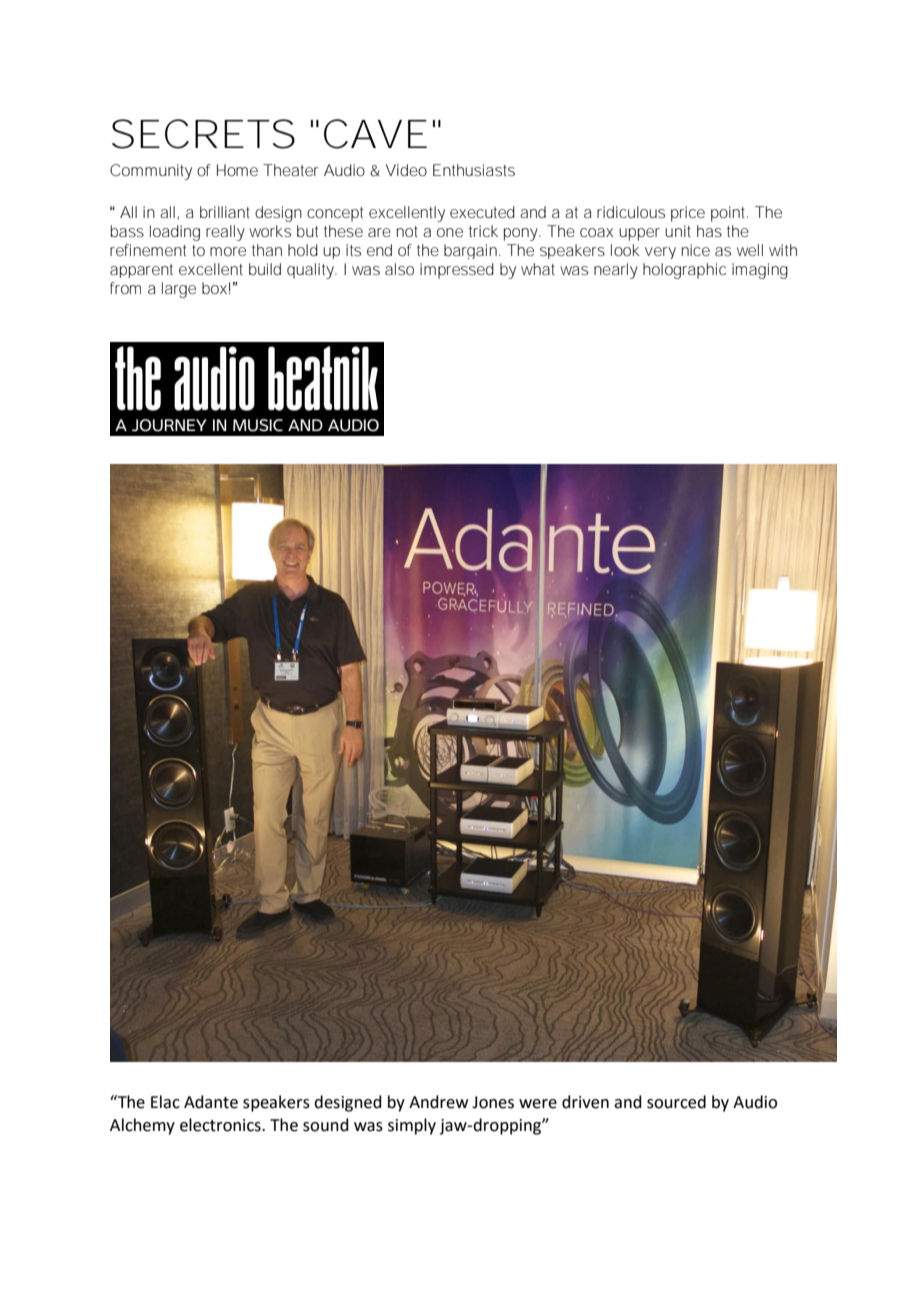 The height and width of the screenshot is (1308, 924). What do you see at coordinates (179, 290) in the screenshot?
I see `large` at bounding box center [179, 290].
